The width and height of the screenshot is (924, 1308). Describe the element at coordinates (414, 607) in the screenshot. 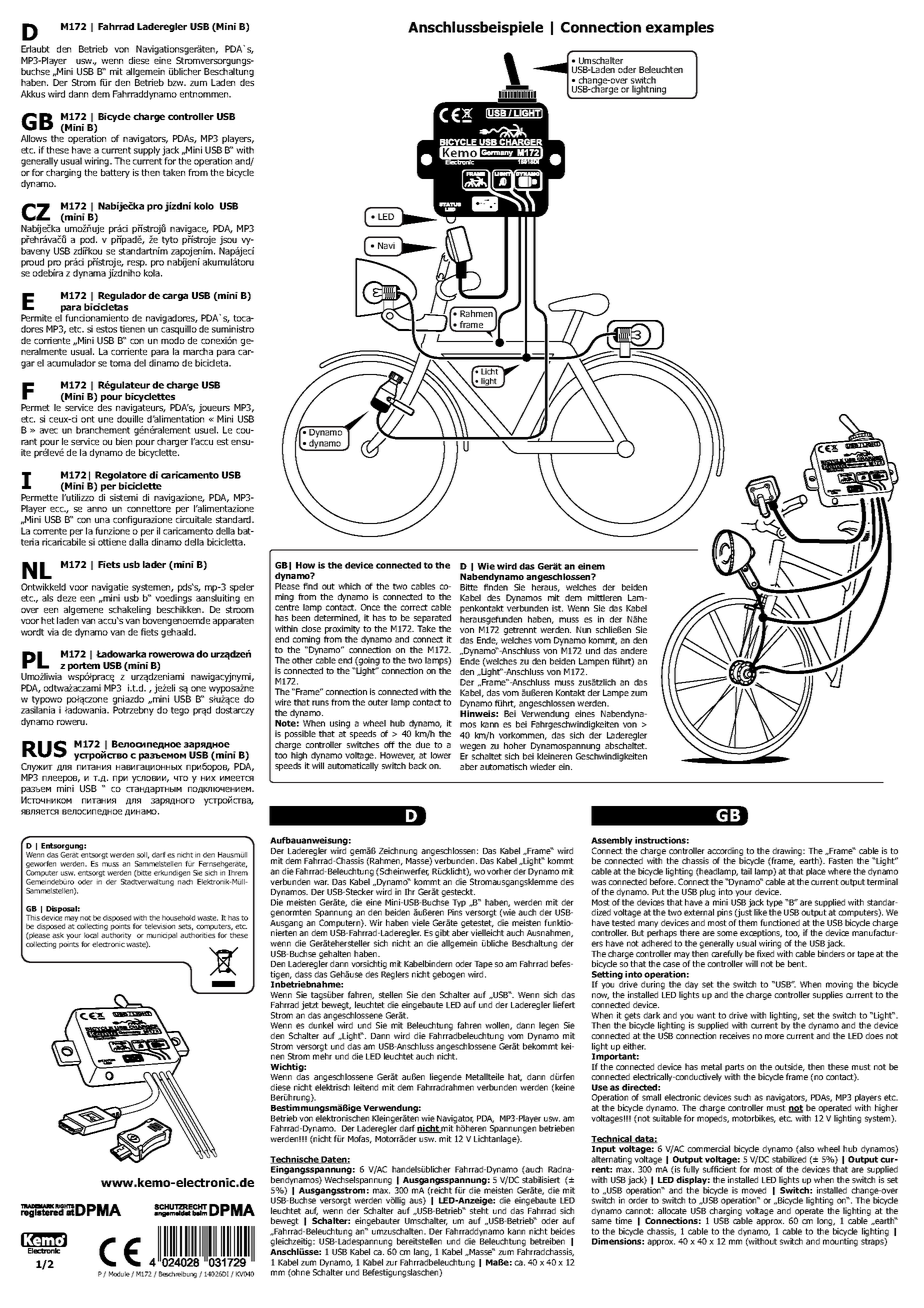

I see `correct` at that location.
